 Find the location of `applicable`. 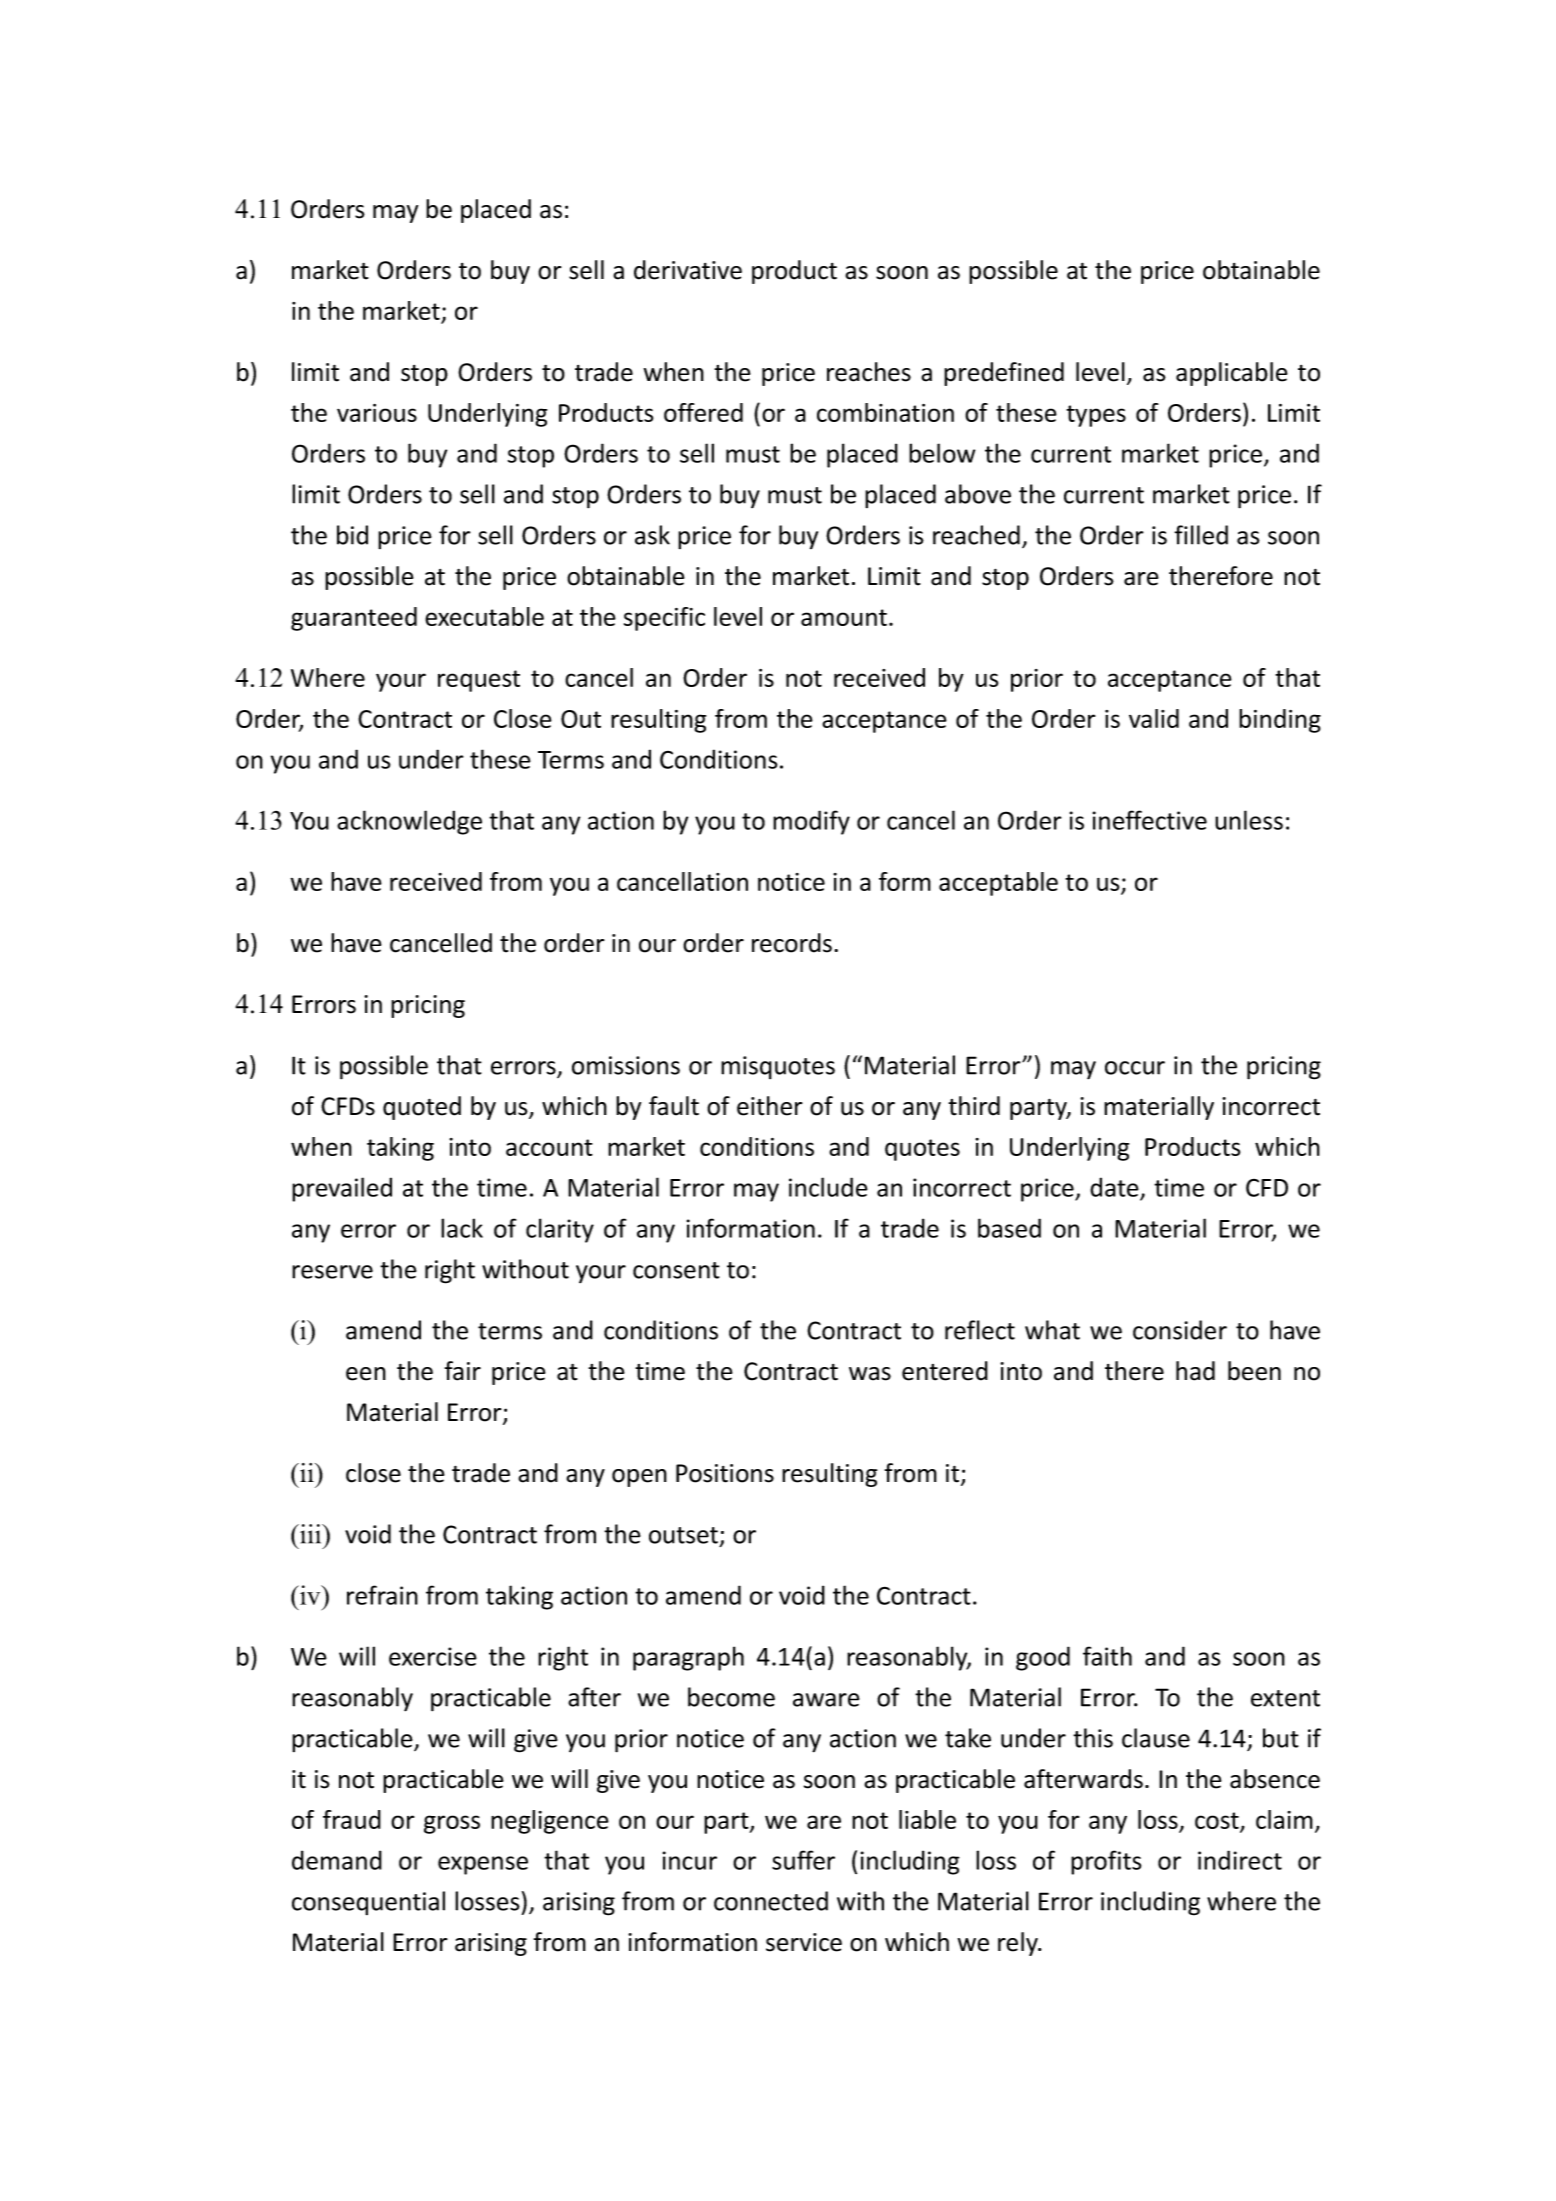

applicable is located at coordinates (1232, 374).
